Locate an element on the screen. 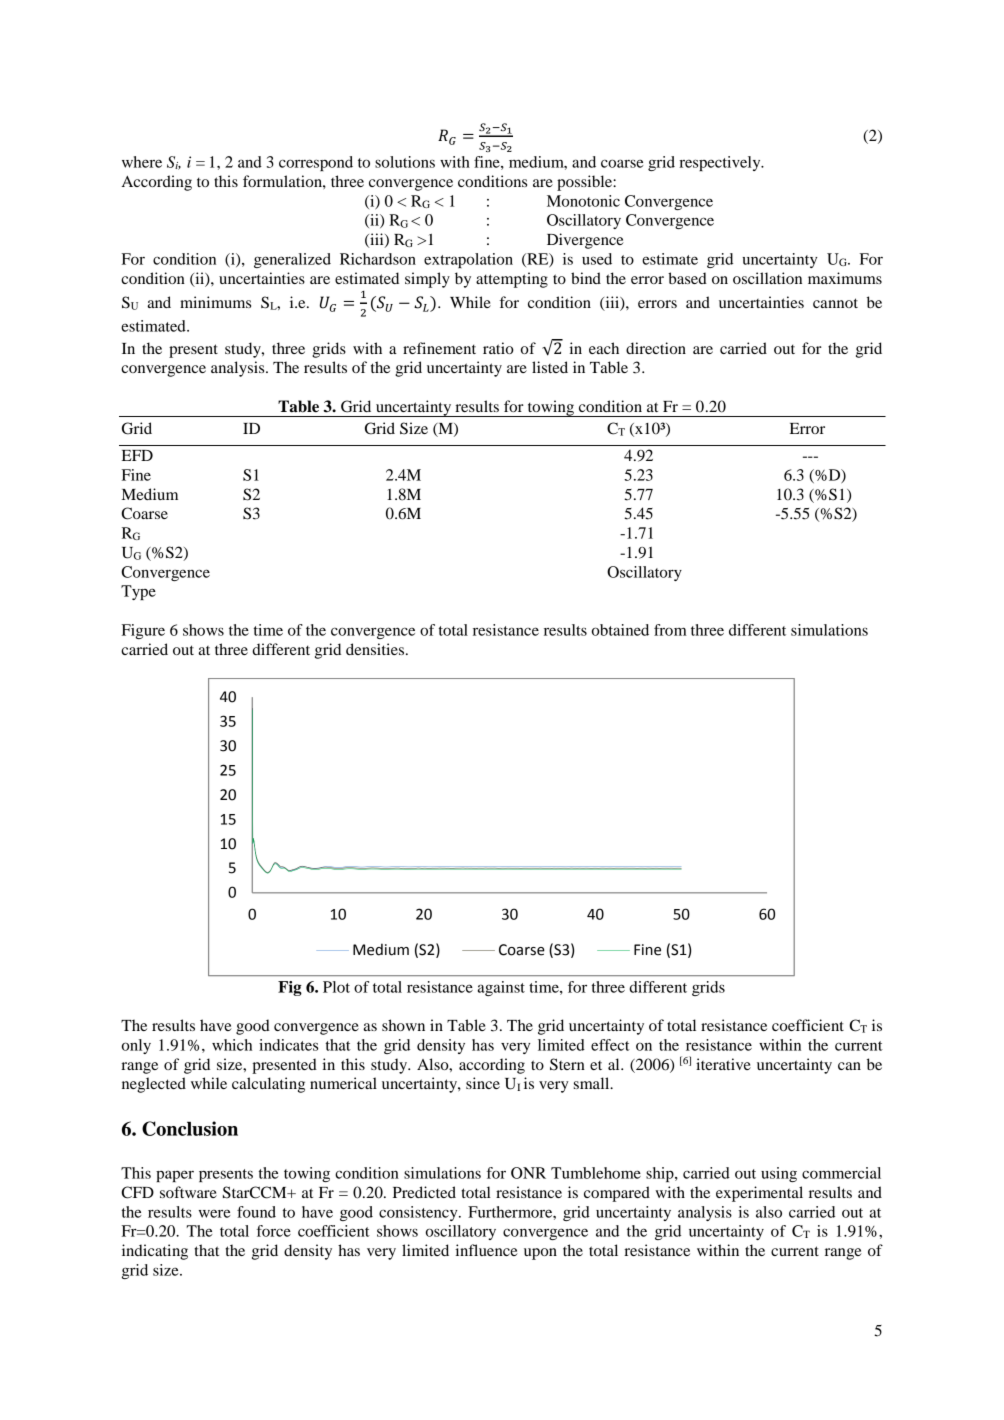  where is located at coordinates (142, 162).
